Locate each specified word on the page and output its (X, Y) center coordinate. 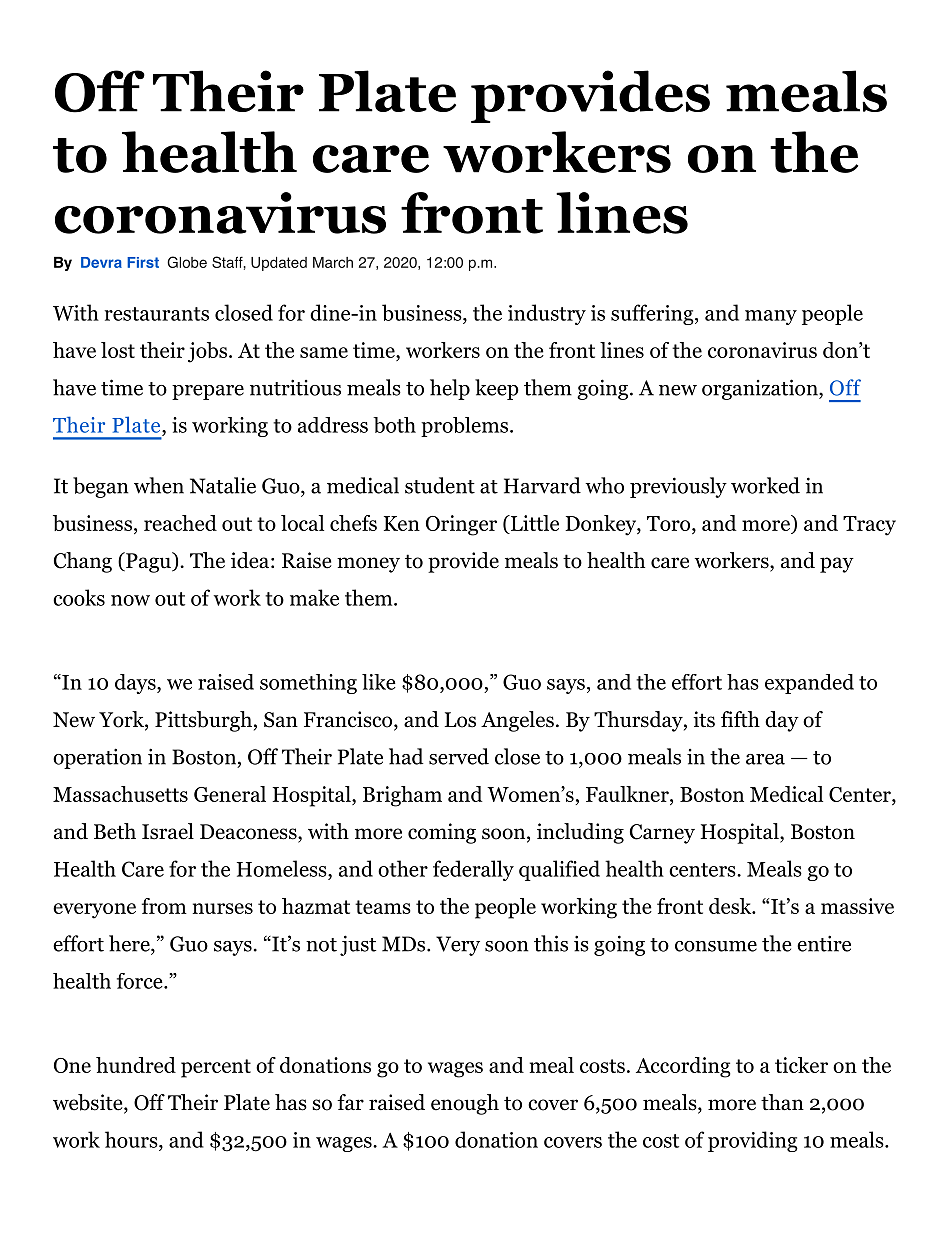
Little (533, 523)
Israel (168, 831)
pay (837, 565)
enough (465, 1104)
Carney (662, 834)
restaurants (156, 314)
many (771, 317)
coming (442, 833)
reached (180, 523)
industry (547, 314)
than (782, 1102)
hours (132, 1139)
